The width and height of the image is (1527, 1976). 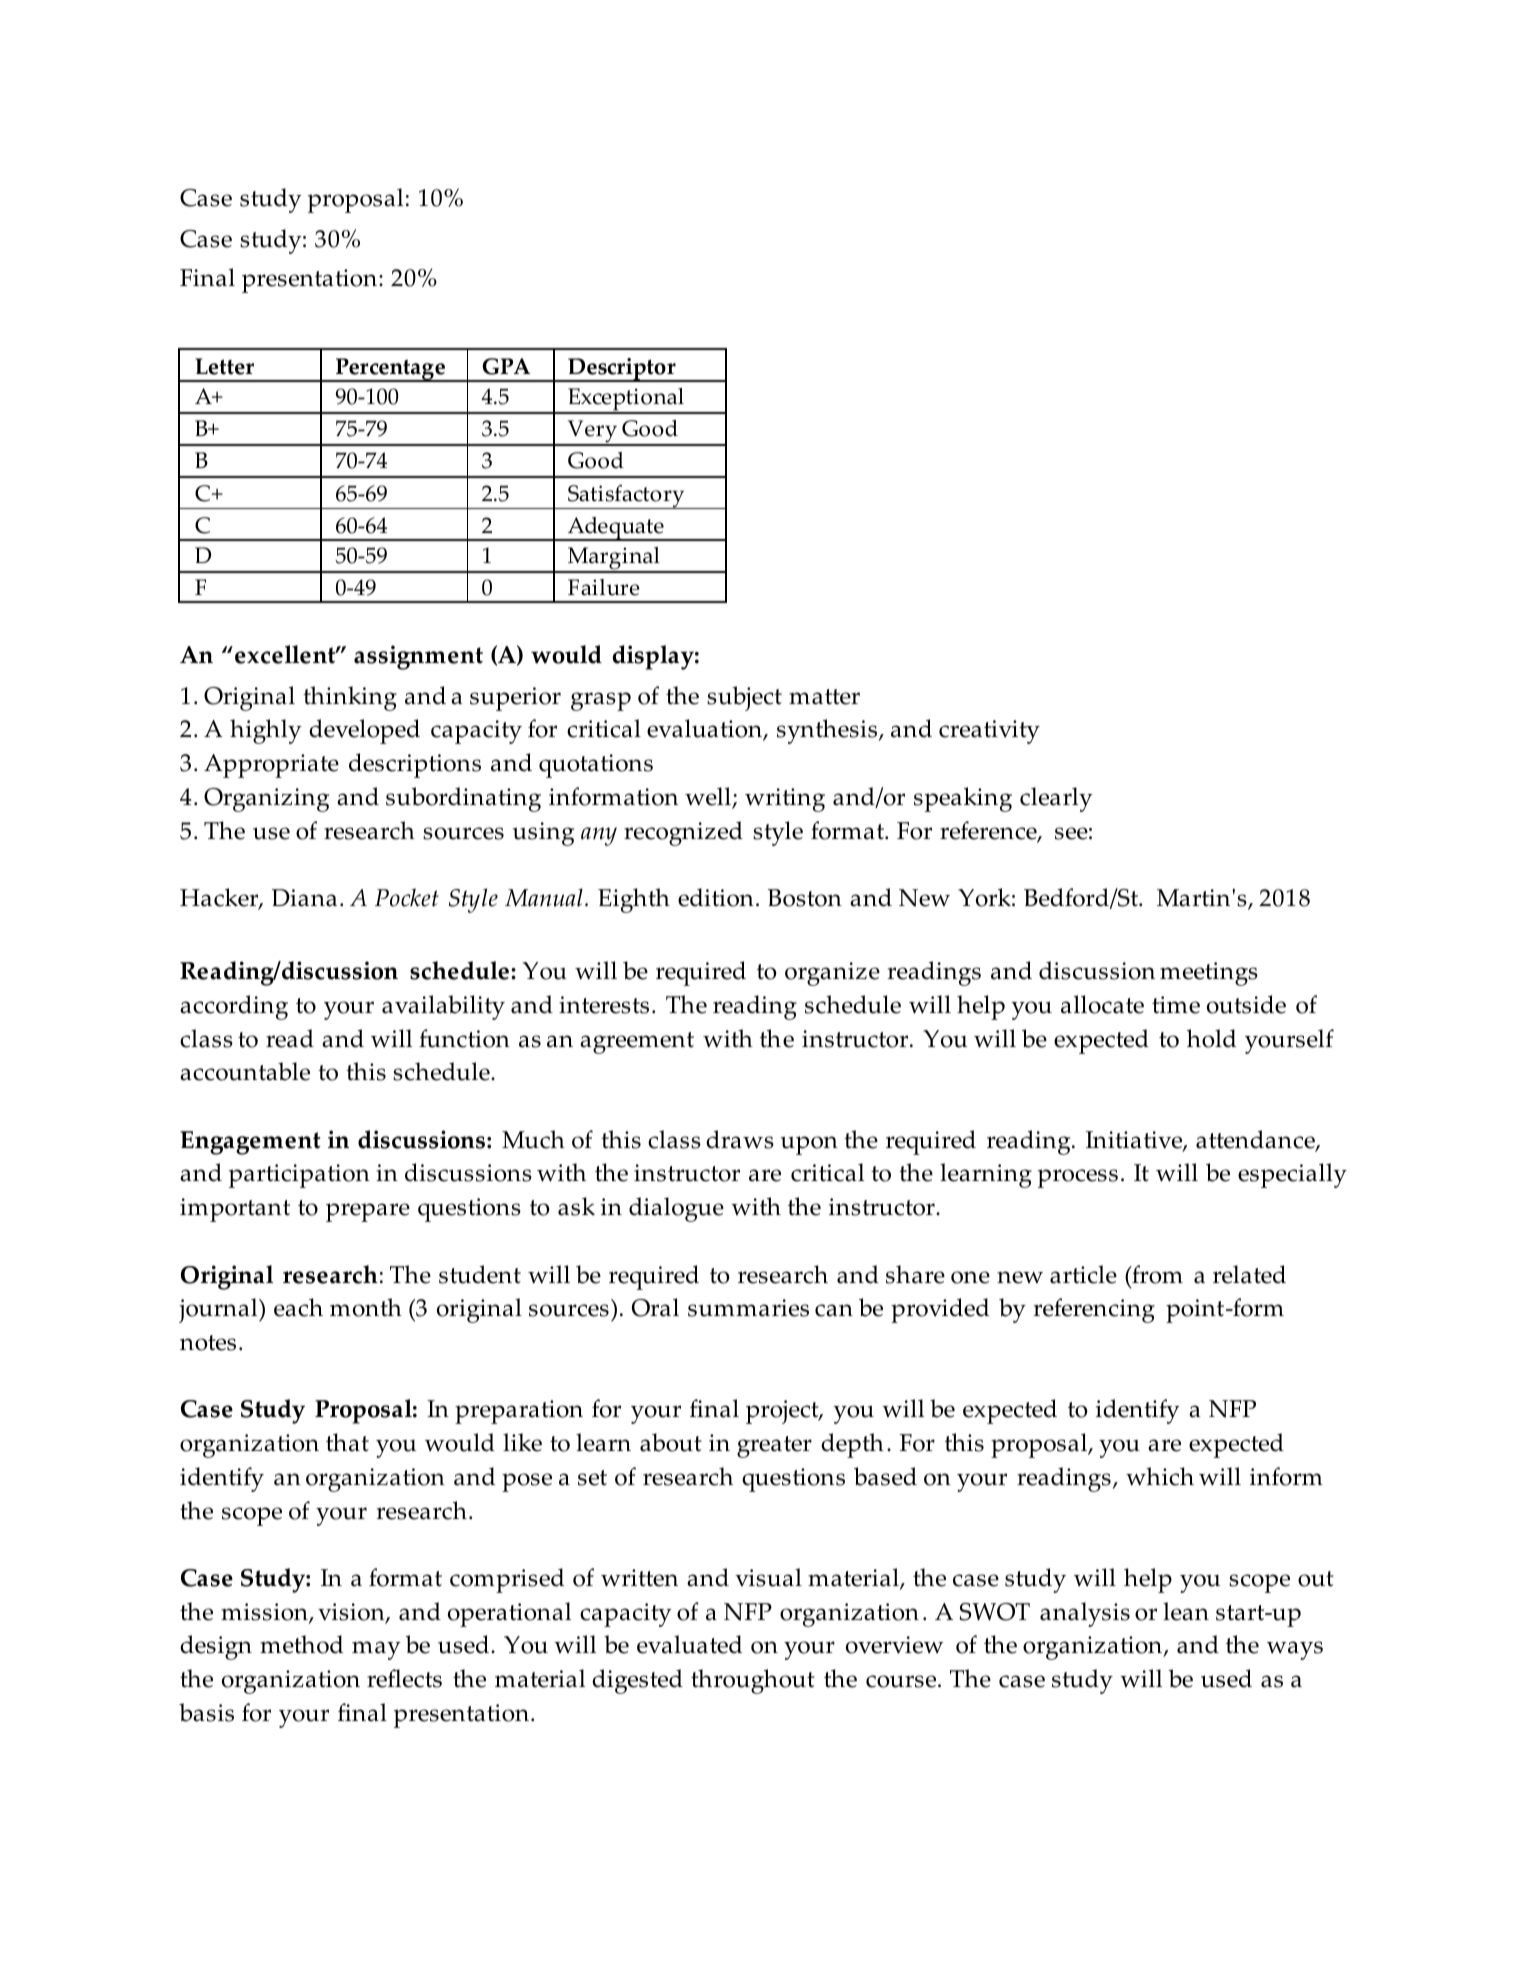 I want to click on Descriptor, so click(x=622, y=370).
